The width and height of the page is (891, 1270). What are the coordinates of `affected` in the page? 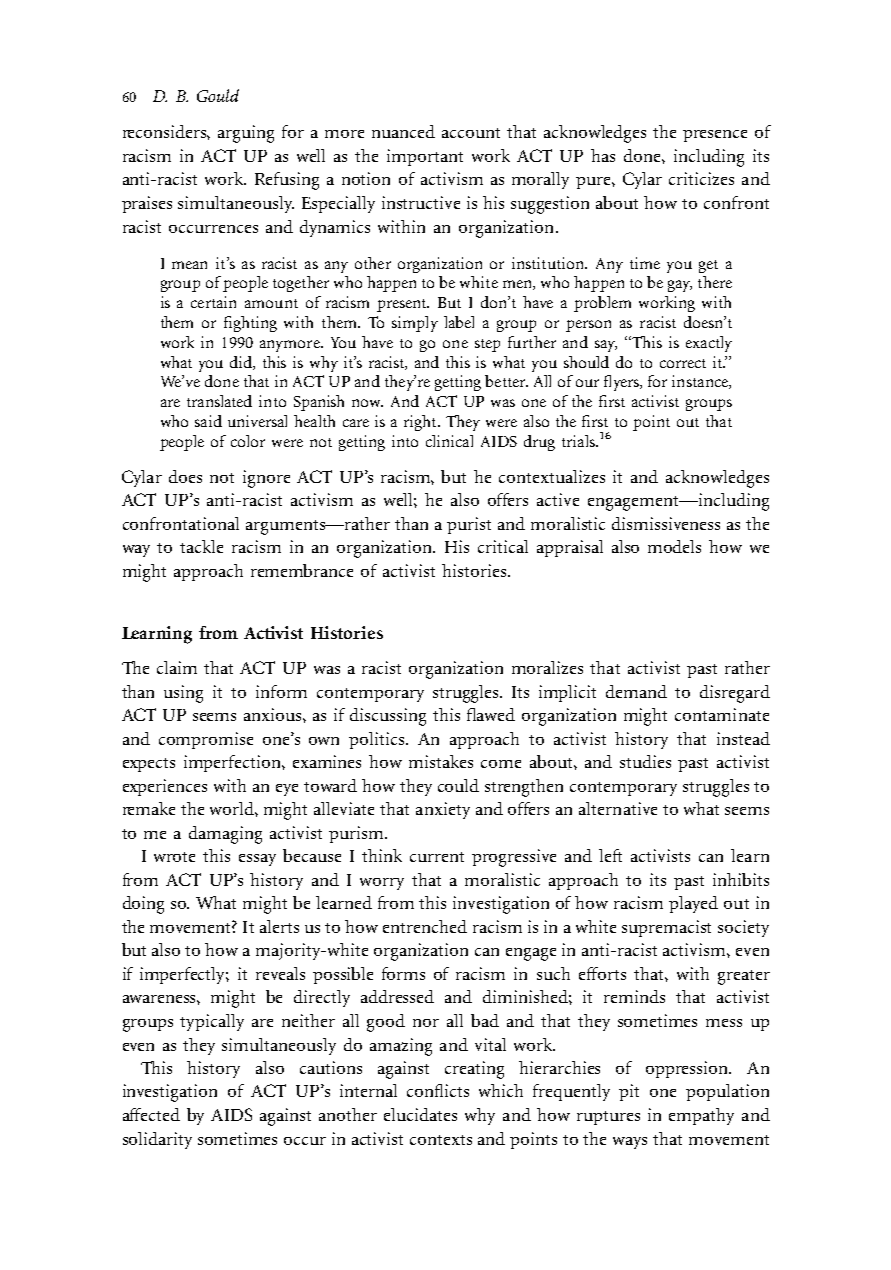 It's located at (151, 1114).
